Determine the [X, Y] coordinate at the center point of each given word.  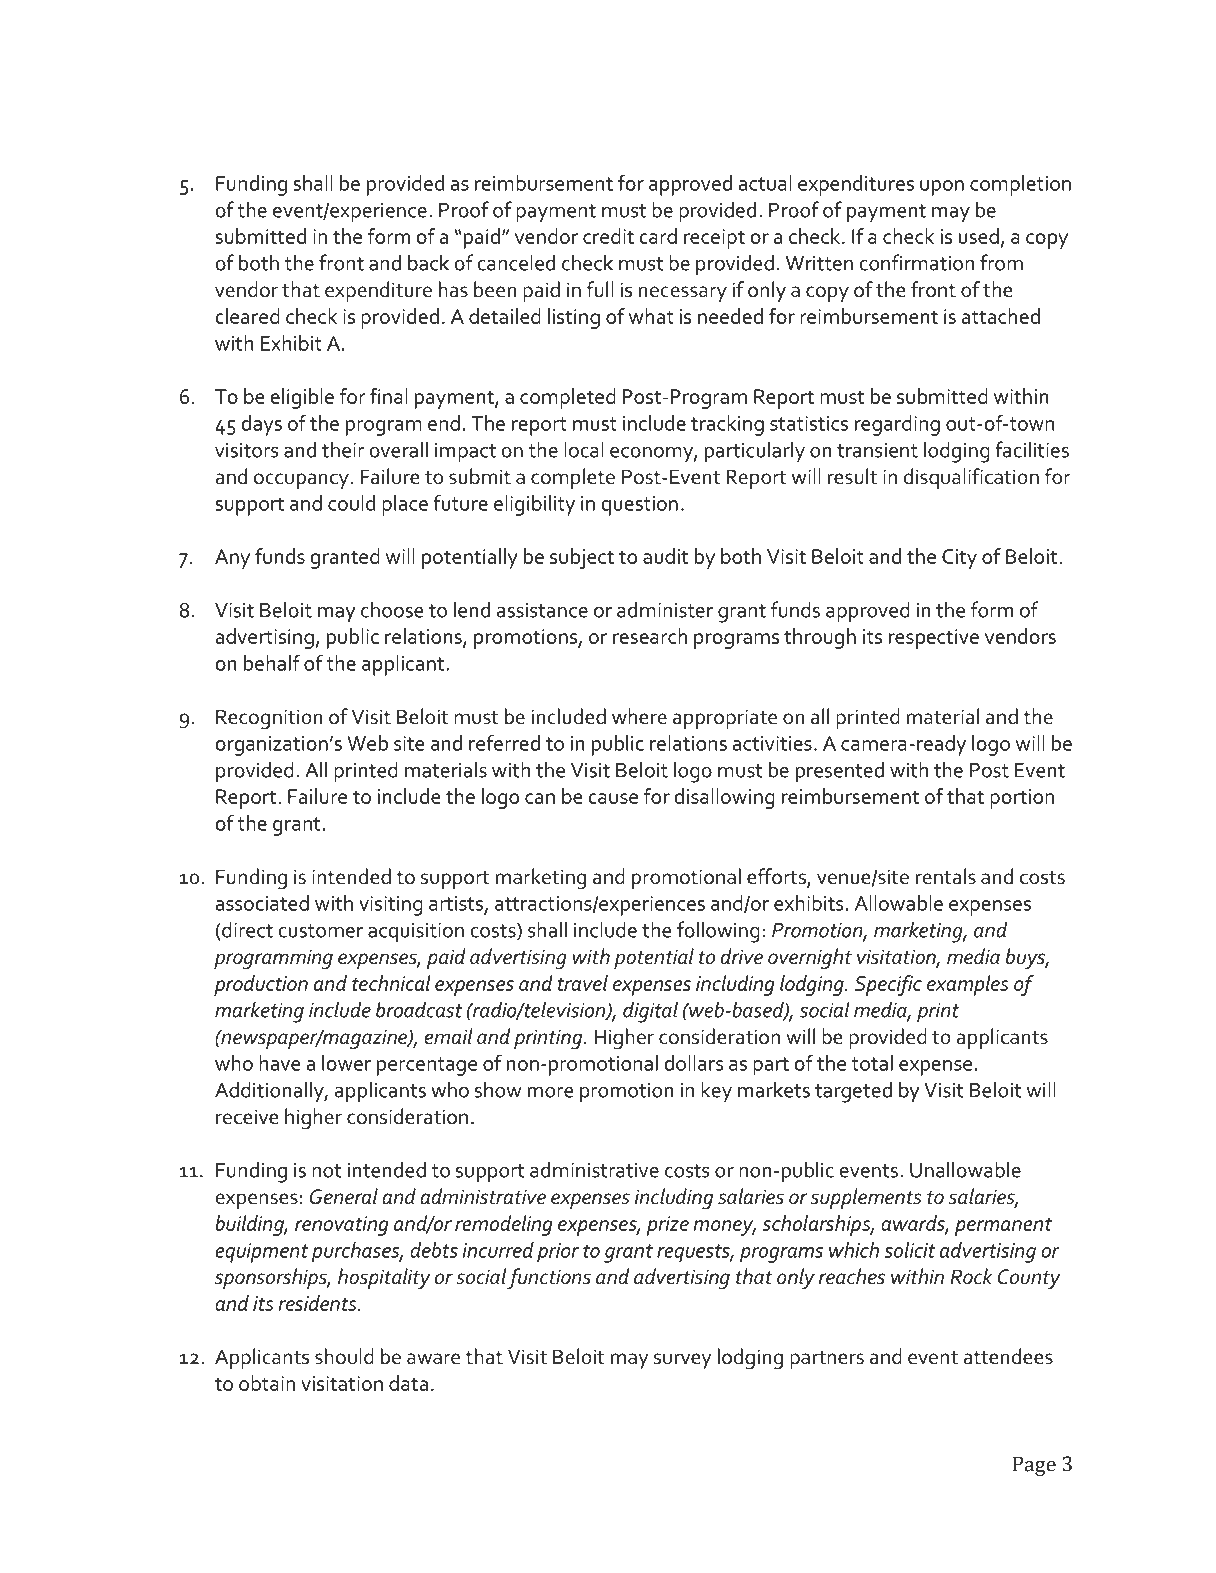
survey [682, 1361]
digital [650, 1012]
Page [1034, 1466]
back [428, 262]
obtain [267, 1383]
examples [968, 985]
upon [942, 188]
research [650, 636]
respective [934, 639]
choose [392, 609]
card [658, 236]
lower [346, 1063]
